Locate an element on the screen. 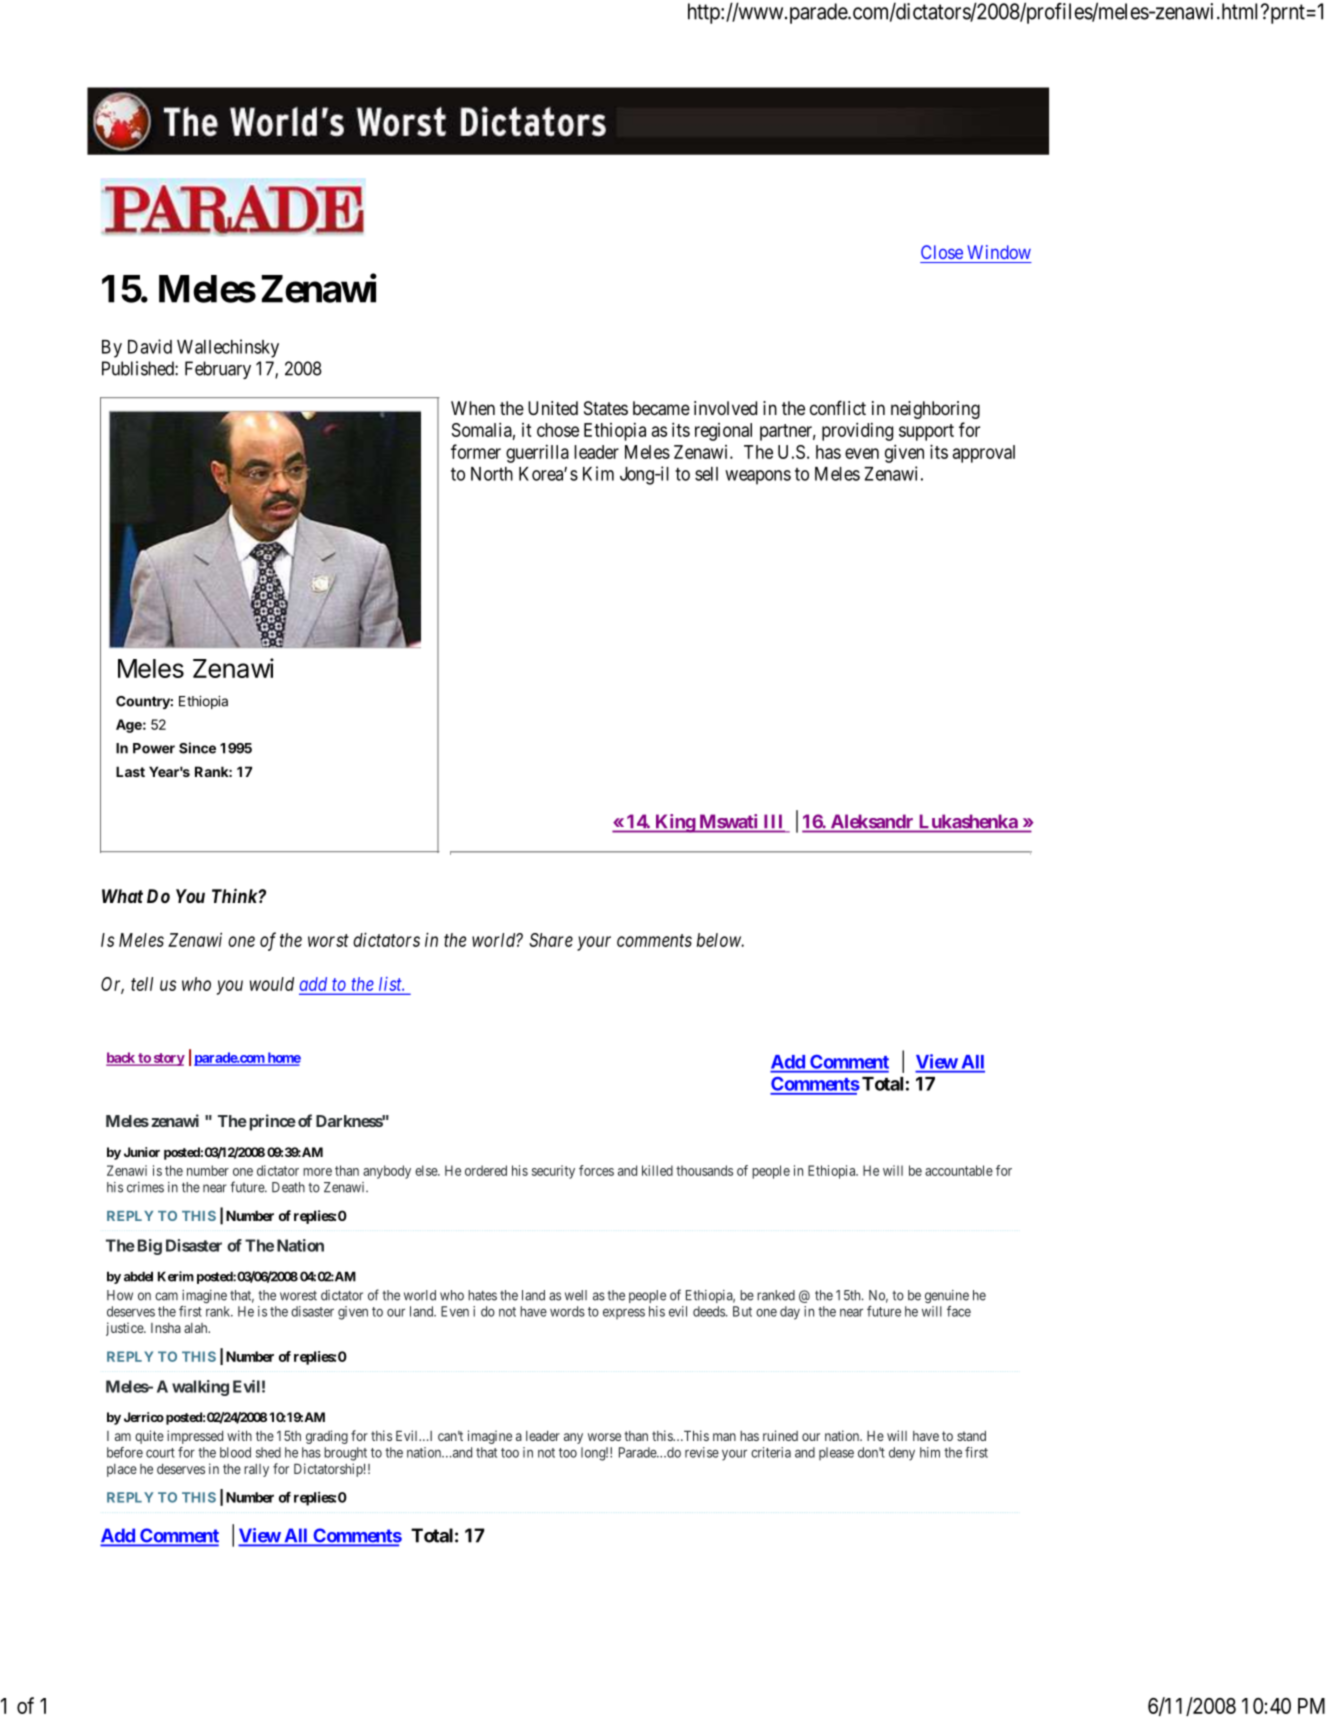  accountable is located at coordinates (959, 1170).
